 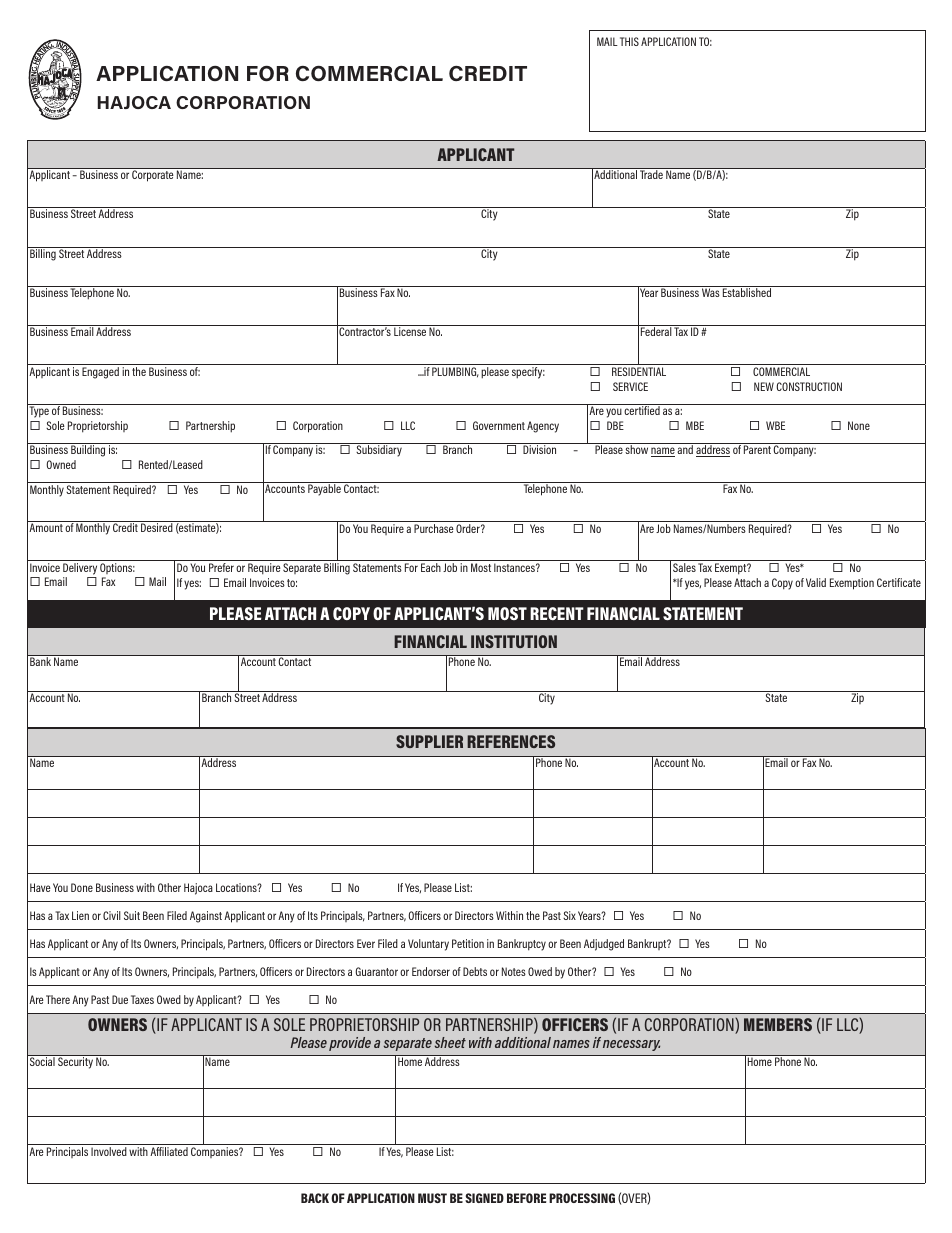 I want to click on PLUMBING, so click(x=455, y=372).
